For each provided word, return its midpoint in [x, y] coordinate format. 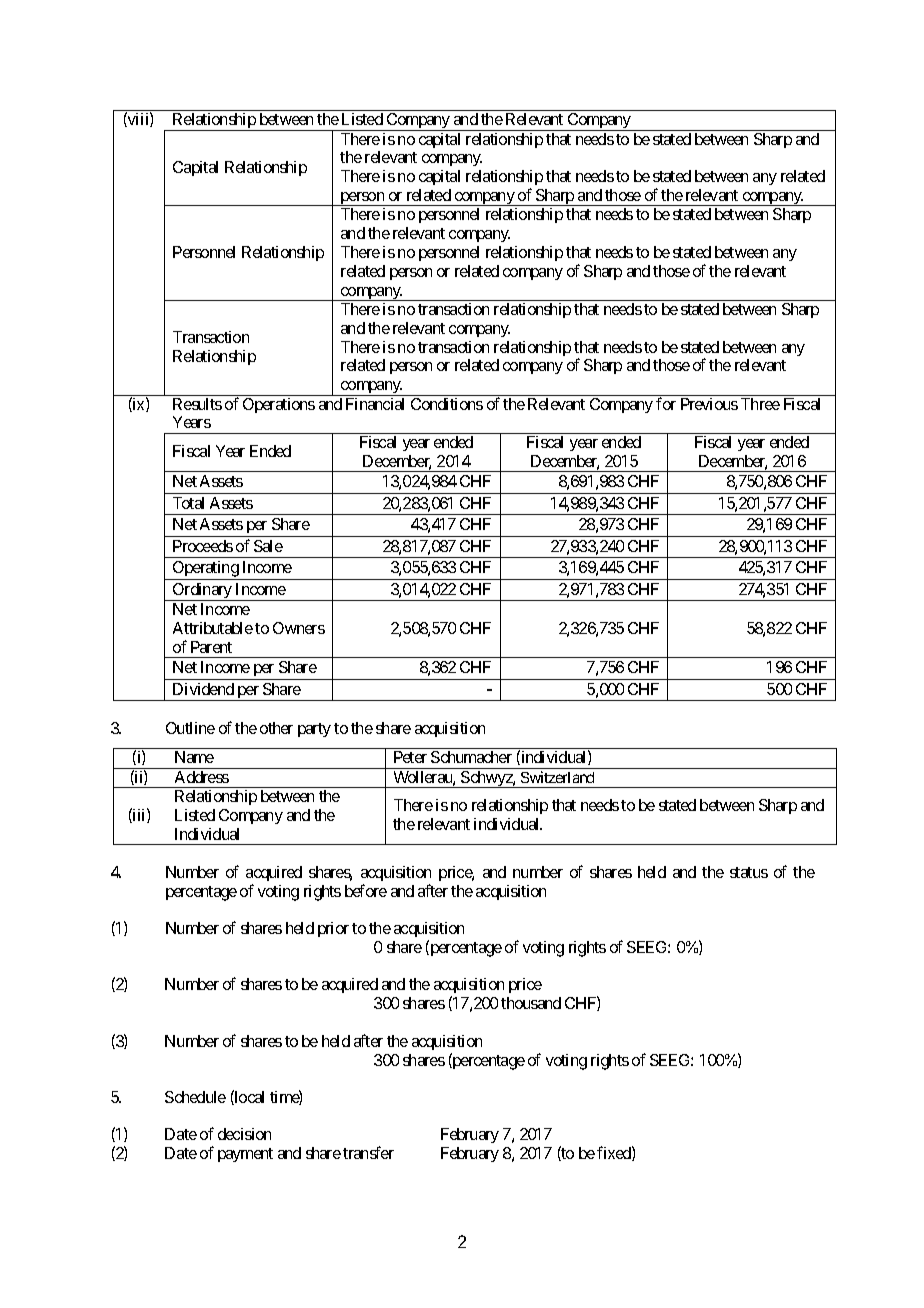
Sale [268, 546]
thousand [531, 1003]
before [366, 890]
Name [194, 757]
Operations [279, 405]
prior [333, 929]
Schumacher [471, 757]
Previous [709, 404]
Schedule [195, 1097]
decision [244, 1134]
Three [760, 404]
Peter [410, 757]
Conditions [447, 404]
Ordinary [202, 592]
